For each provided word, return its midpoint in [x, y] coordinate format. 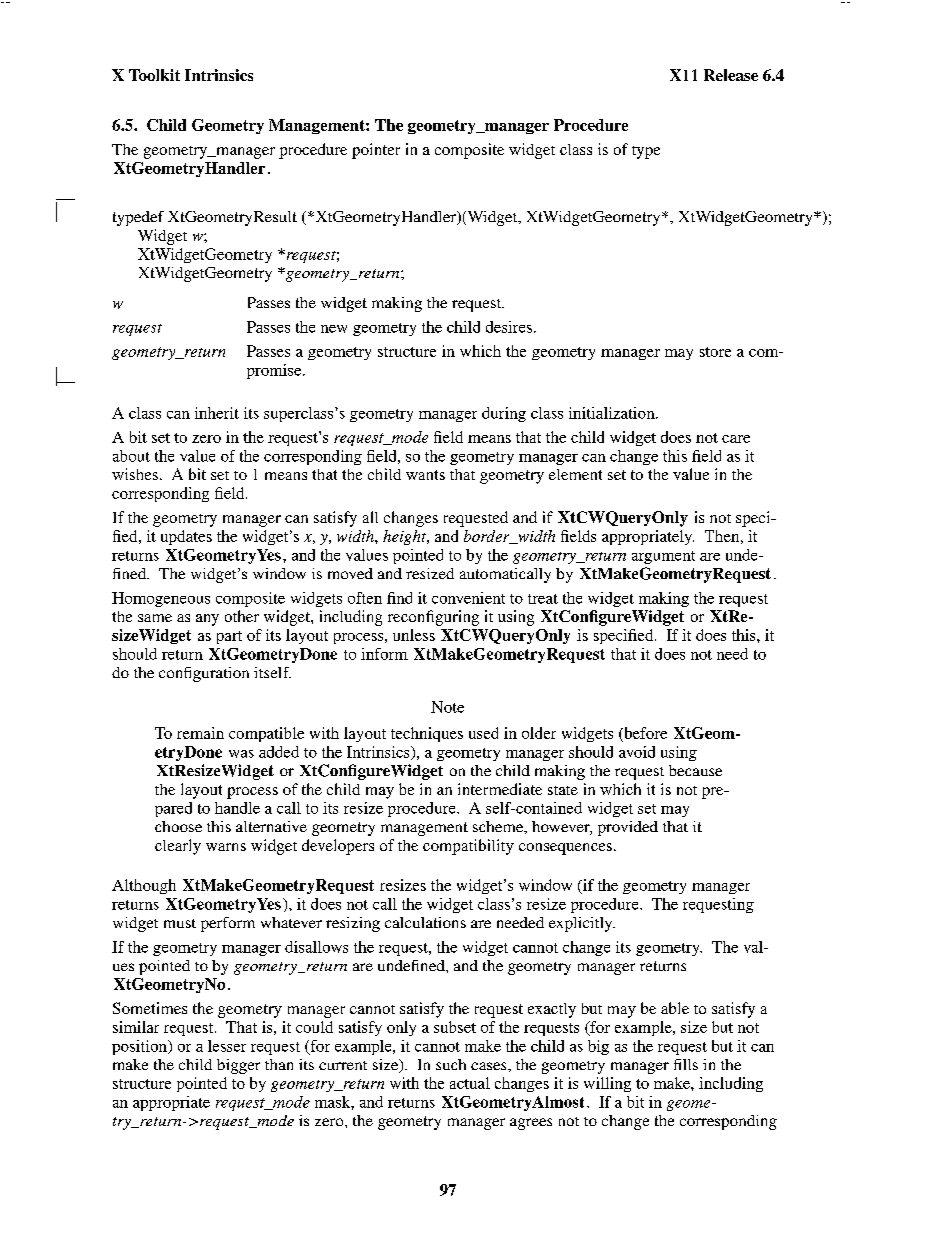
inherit [217, 413]
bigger [238, 1066]
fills [686, 1064]
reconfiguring [433, 618]
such [451, 1064]
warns [226, 847]
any [207, 620]
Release [731, 75]
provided [628, 828]
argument [663, 557]
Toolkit [154, 75]
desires [510, 327]
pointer [376, 151]
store [715, 352]
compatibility [468, 847]
